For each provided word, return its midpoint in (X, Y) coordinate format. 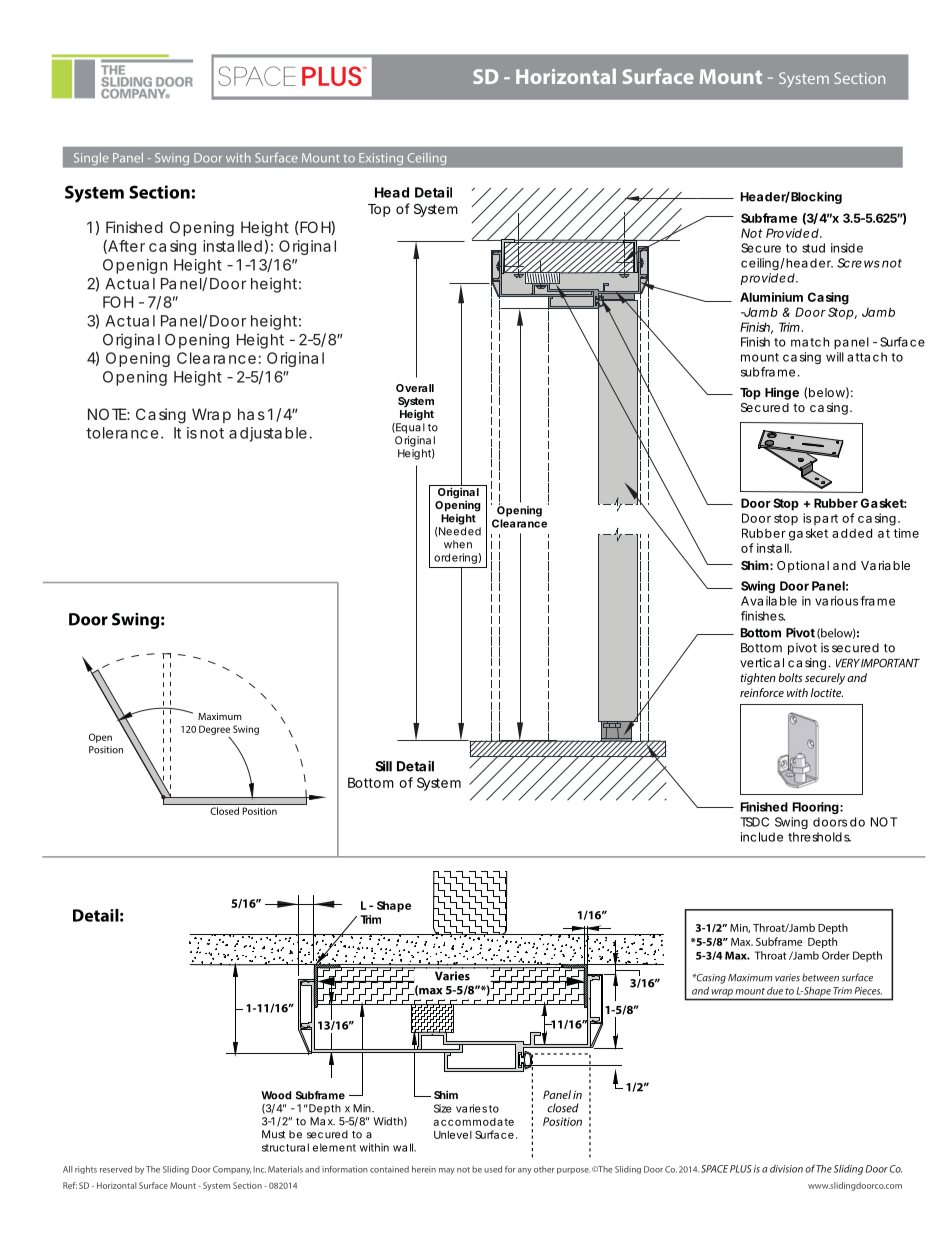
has (251, 414)
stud (813, 248)
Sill (383, 766)
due (775, 991)
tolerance (122, 433)
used (493, 1169)
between (820, 977)
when (458, 544)
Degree (214, 730)
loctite (827, 692)
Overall (415, 388)
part (826, 519)
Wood (276, 1095)
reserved (116, 1169)
